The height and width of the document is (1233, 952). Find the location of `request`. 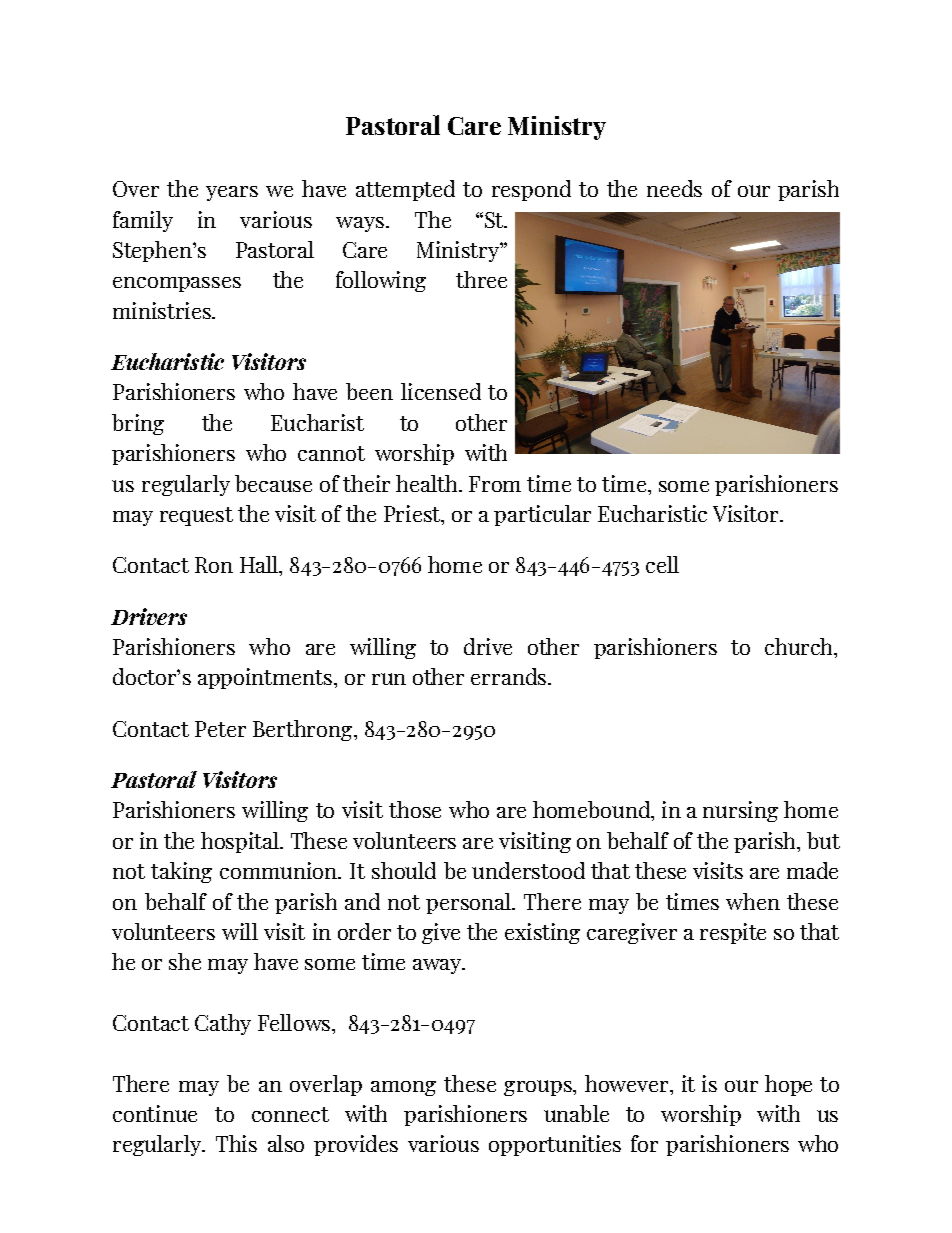

request is located at coordinates (196, 516).
